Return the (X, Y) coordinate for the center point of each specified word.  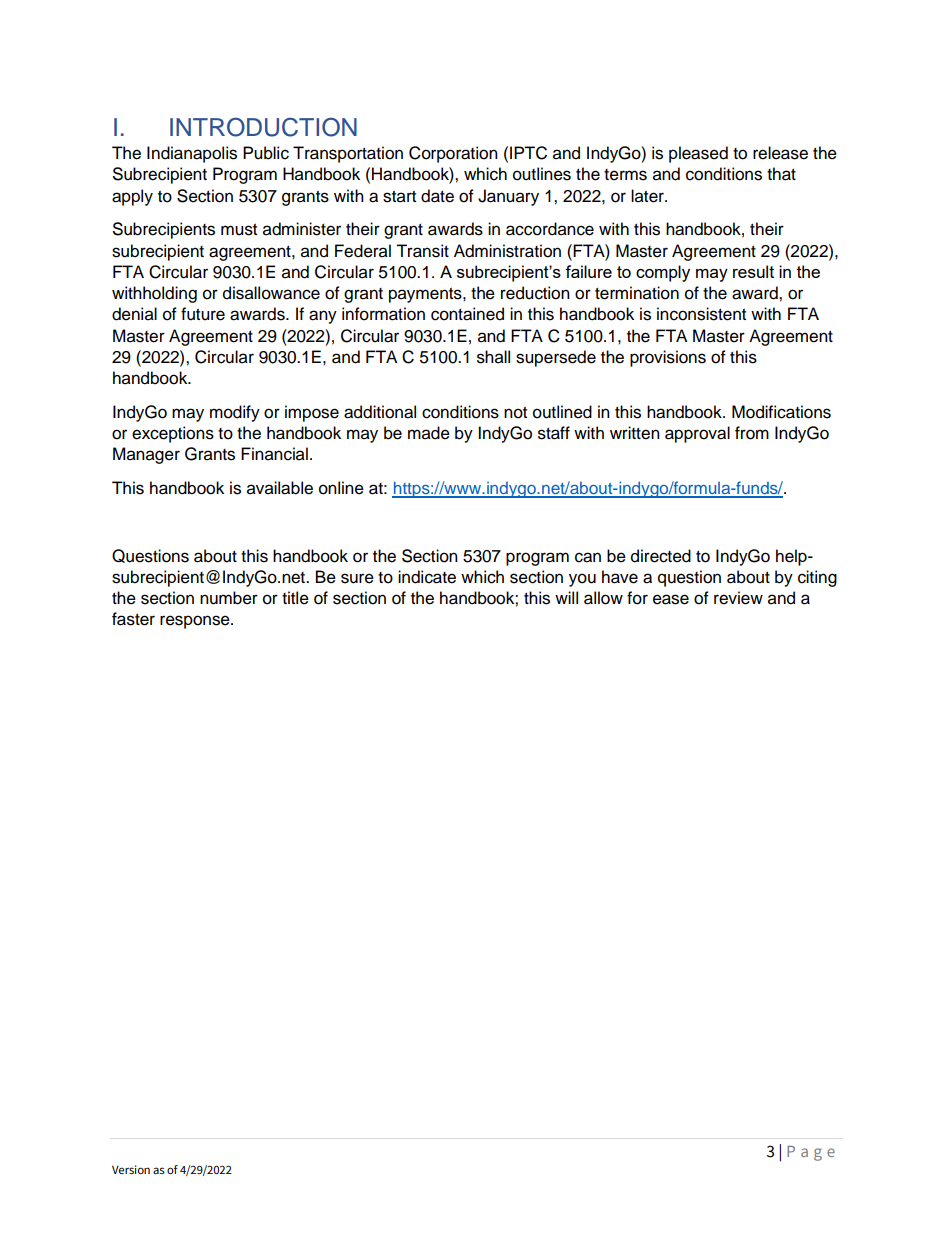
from (752, 433)
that (781, 174)
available (280, 488)
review (738, 598)
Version (131, 1169)
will (566, 597)
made (429, 433)
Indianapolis (192, 154)
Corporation (453, 154)
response (196, 622)
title (295, 598)
